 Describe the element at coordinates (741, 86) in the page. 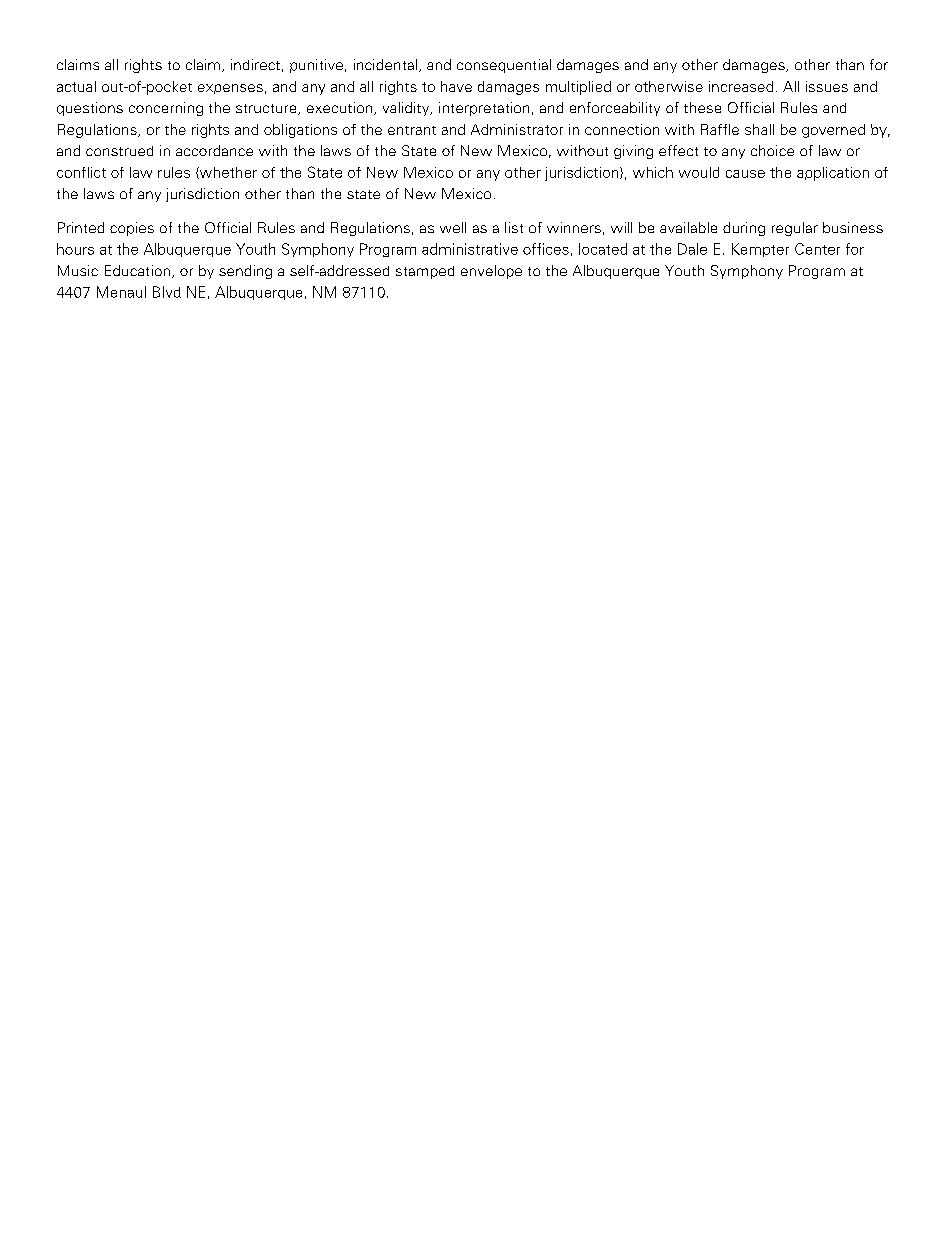

I see `increased` at that location.
